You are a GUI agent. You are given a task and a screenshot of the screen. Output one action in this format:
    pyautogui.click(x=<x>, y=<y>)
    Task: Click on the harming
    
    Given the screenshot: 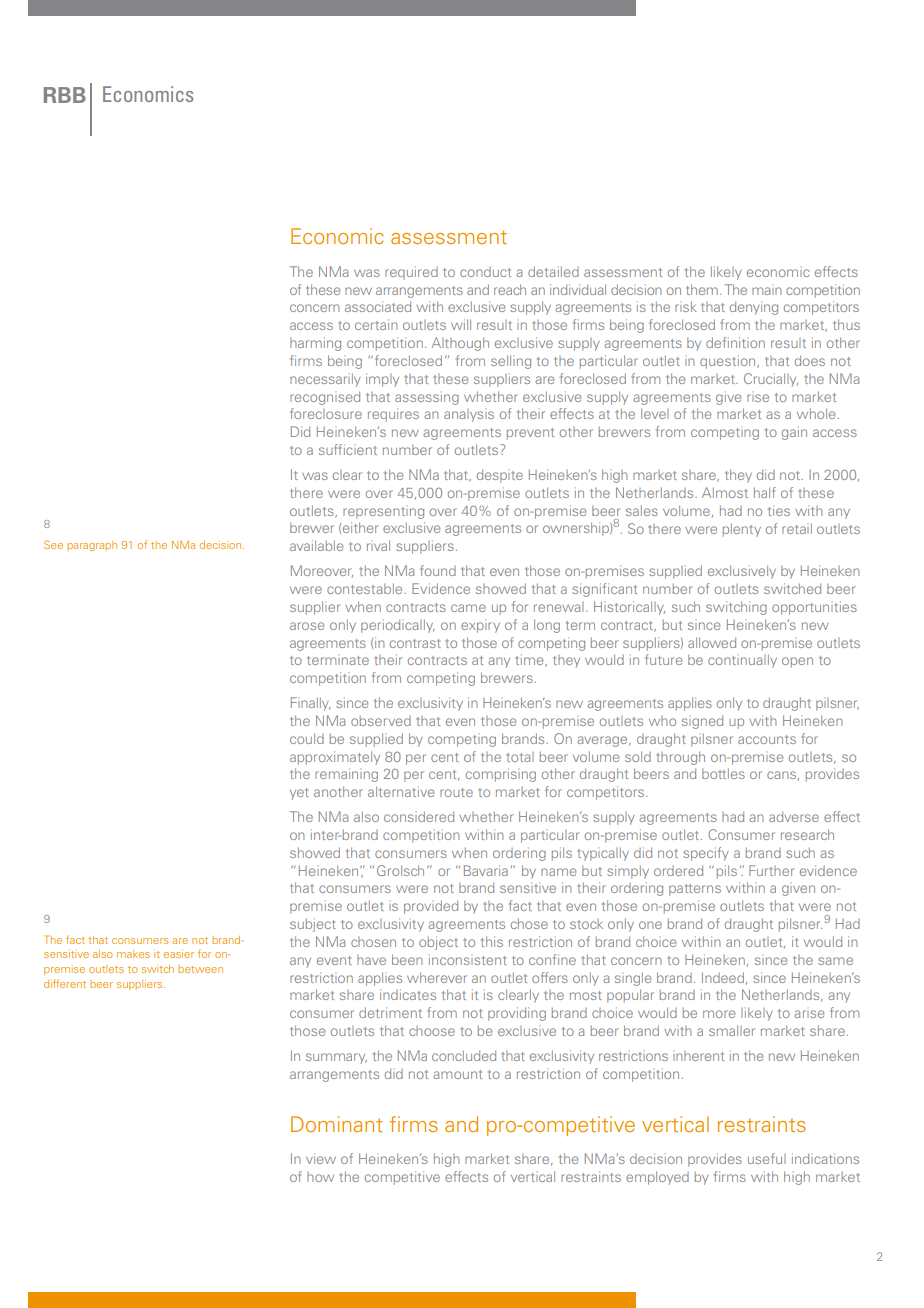 What is the action you would take?
    pyautogui.click(x=315, y=344)
